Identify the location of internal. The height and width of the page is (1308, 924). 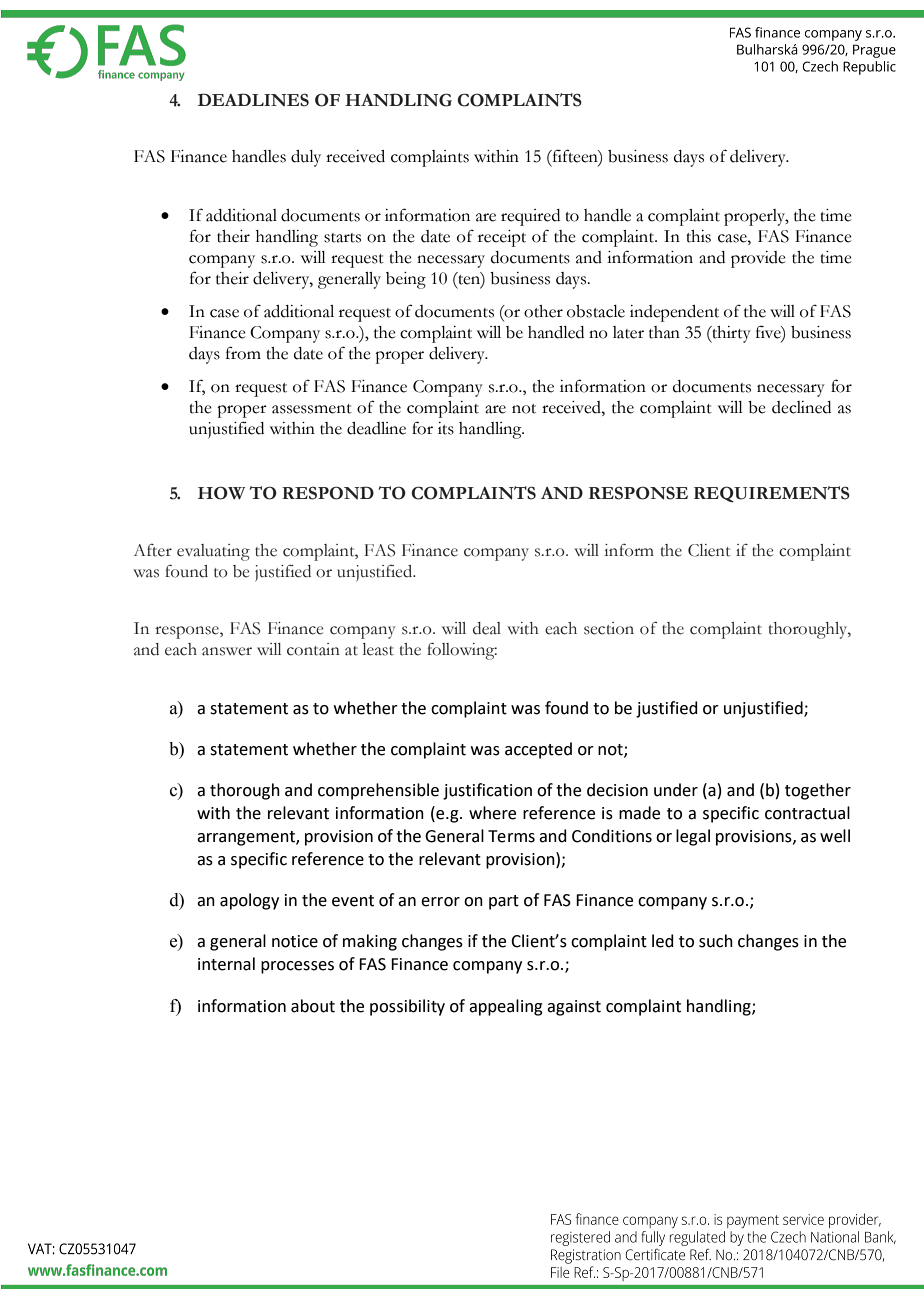
(226, 964).
